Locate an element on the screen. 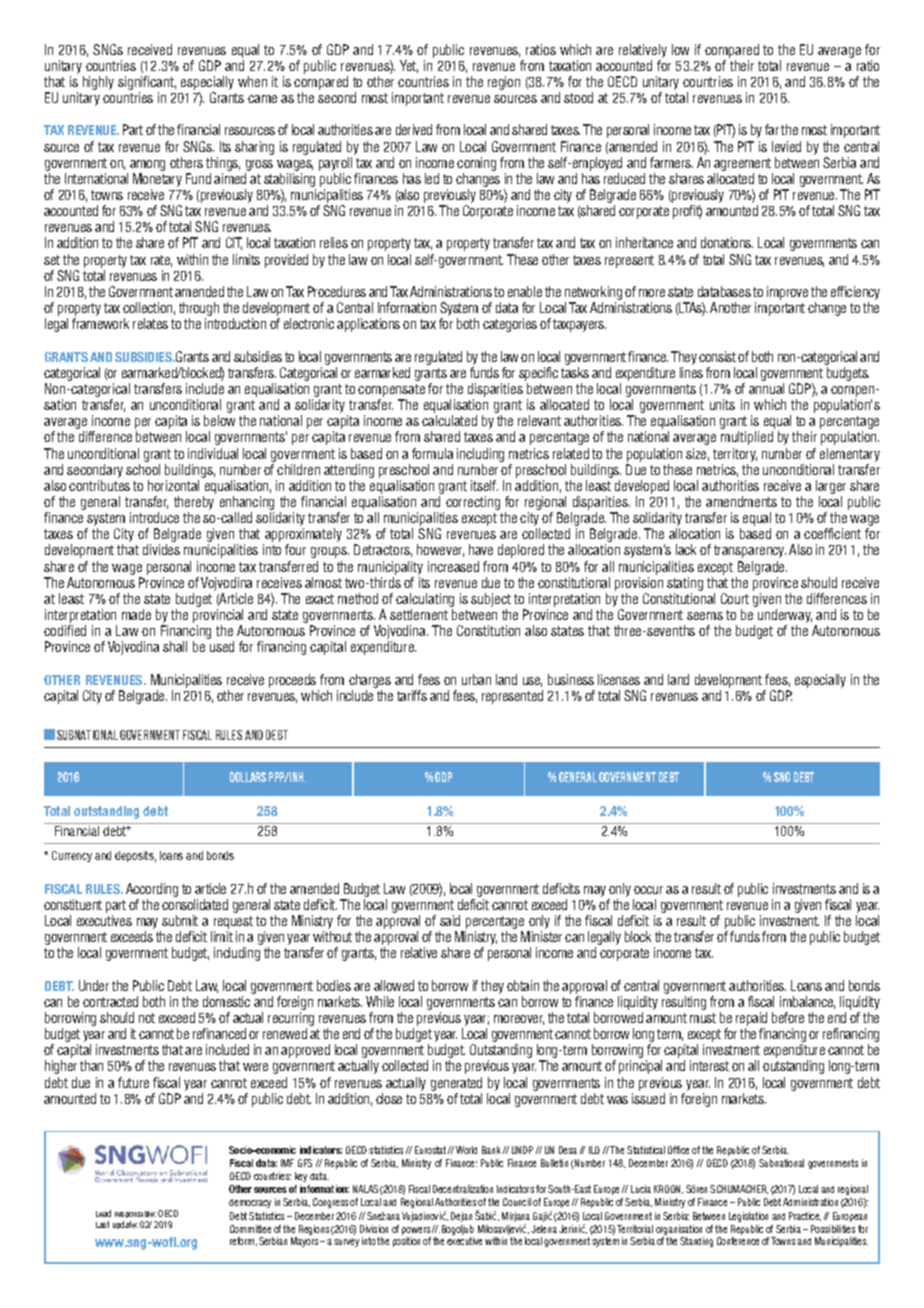 The width and height of the screenshot is (924, 1308). responsible is located at coordinates (135, 1214).
